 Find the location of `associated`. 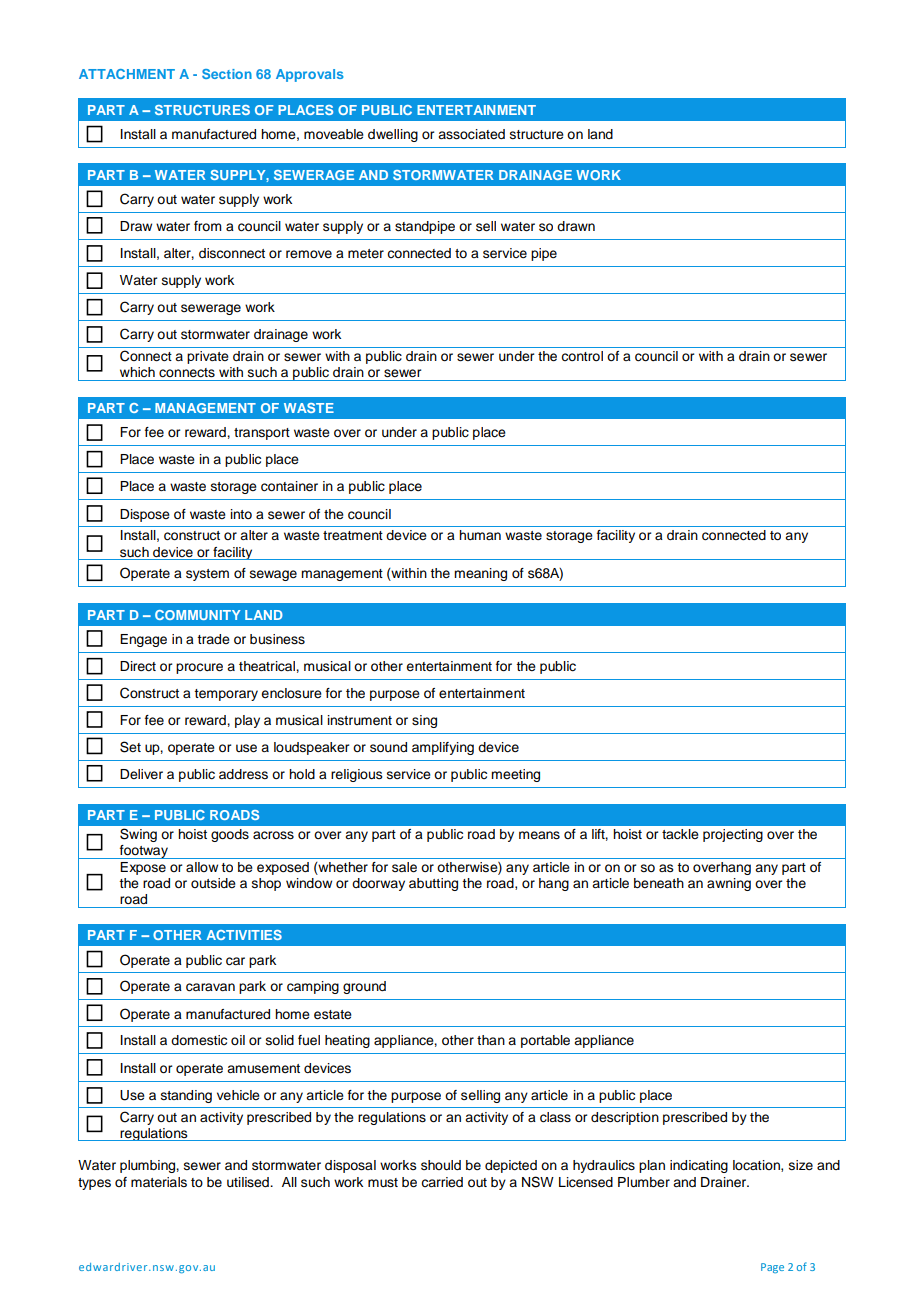

associated is located at coordinates (471, 134).
